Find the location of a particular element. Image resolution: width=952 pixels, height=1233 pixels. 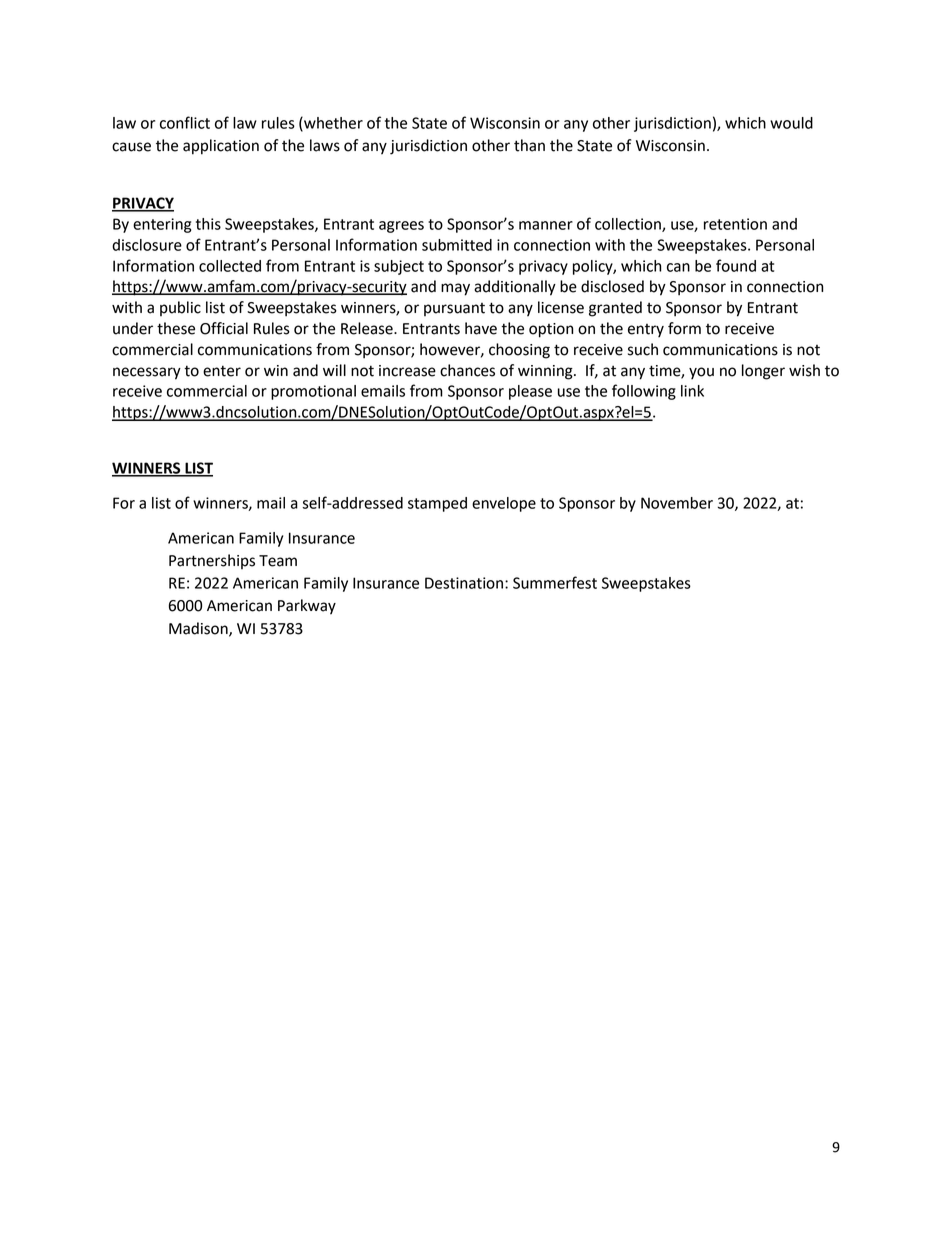

than is located at coordinates (529, 145).
